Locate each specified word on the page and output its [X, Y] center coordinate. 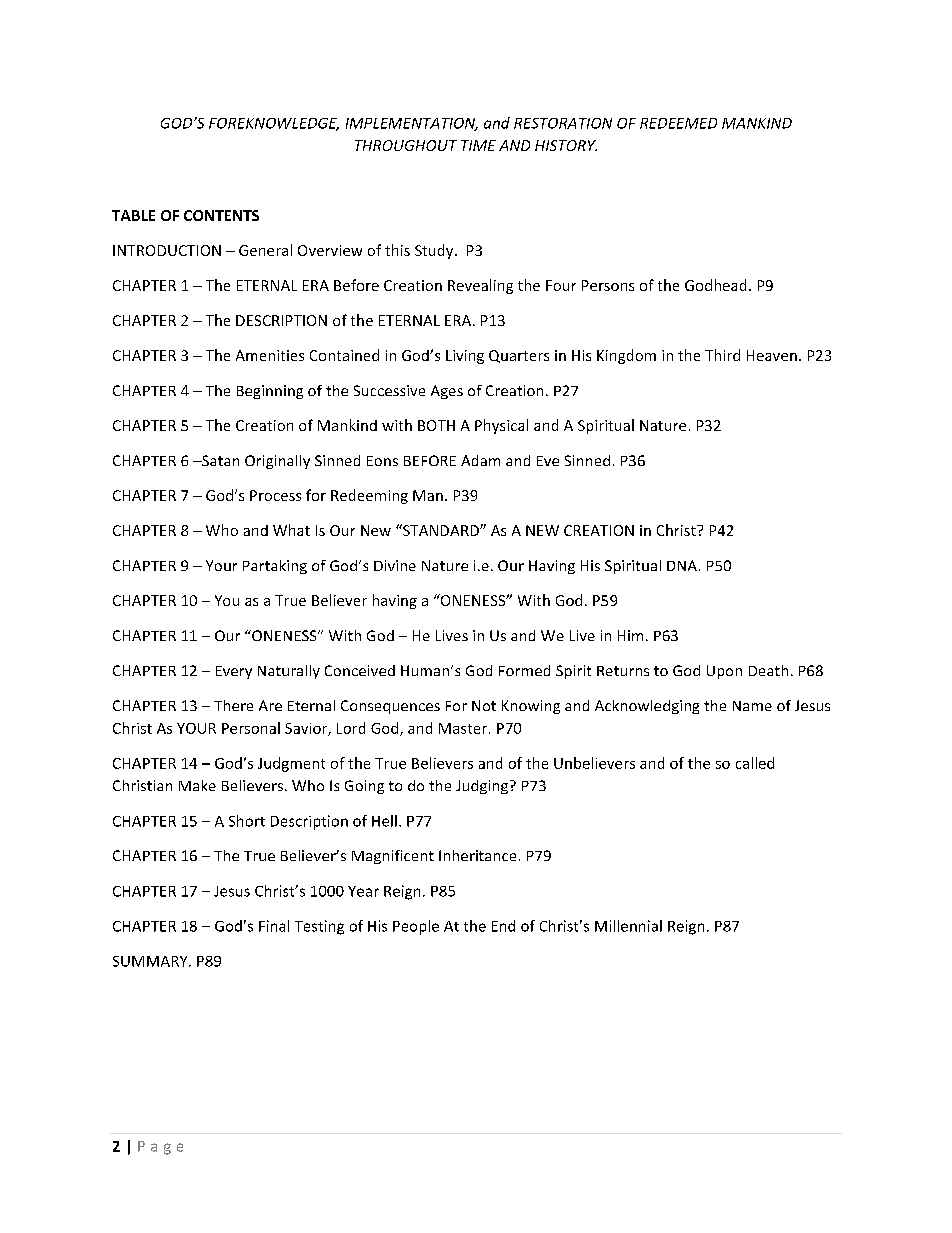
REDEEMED [678, 123]
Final [274, 926]
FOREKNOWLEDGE [274, 124]
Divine [395, 565]
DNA [682, 565]
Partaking [275, 567]
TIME [478, 145]
